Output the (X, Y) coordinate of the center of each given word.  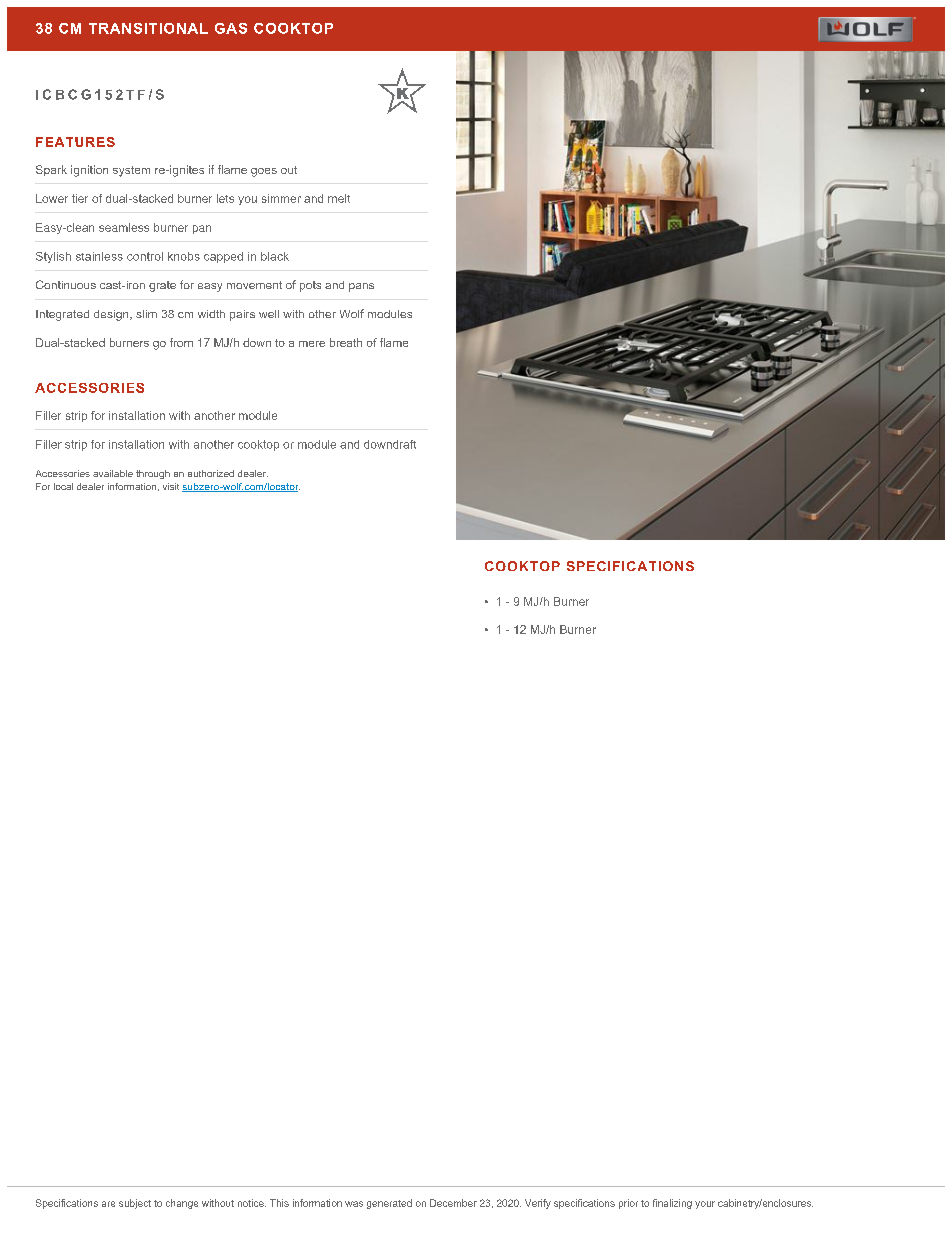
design (112, 315)
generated (389, 1204)
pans (361, 287)
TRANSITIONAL (148, 28)
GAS (231, 28)
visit (171, 486)
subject (135, 1204)
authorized (211, 473)
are (108, 1204)
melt (339, 198)
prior (628, 1204)
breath (346, 342)
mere (312, 344)
